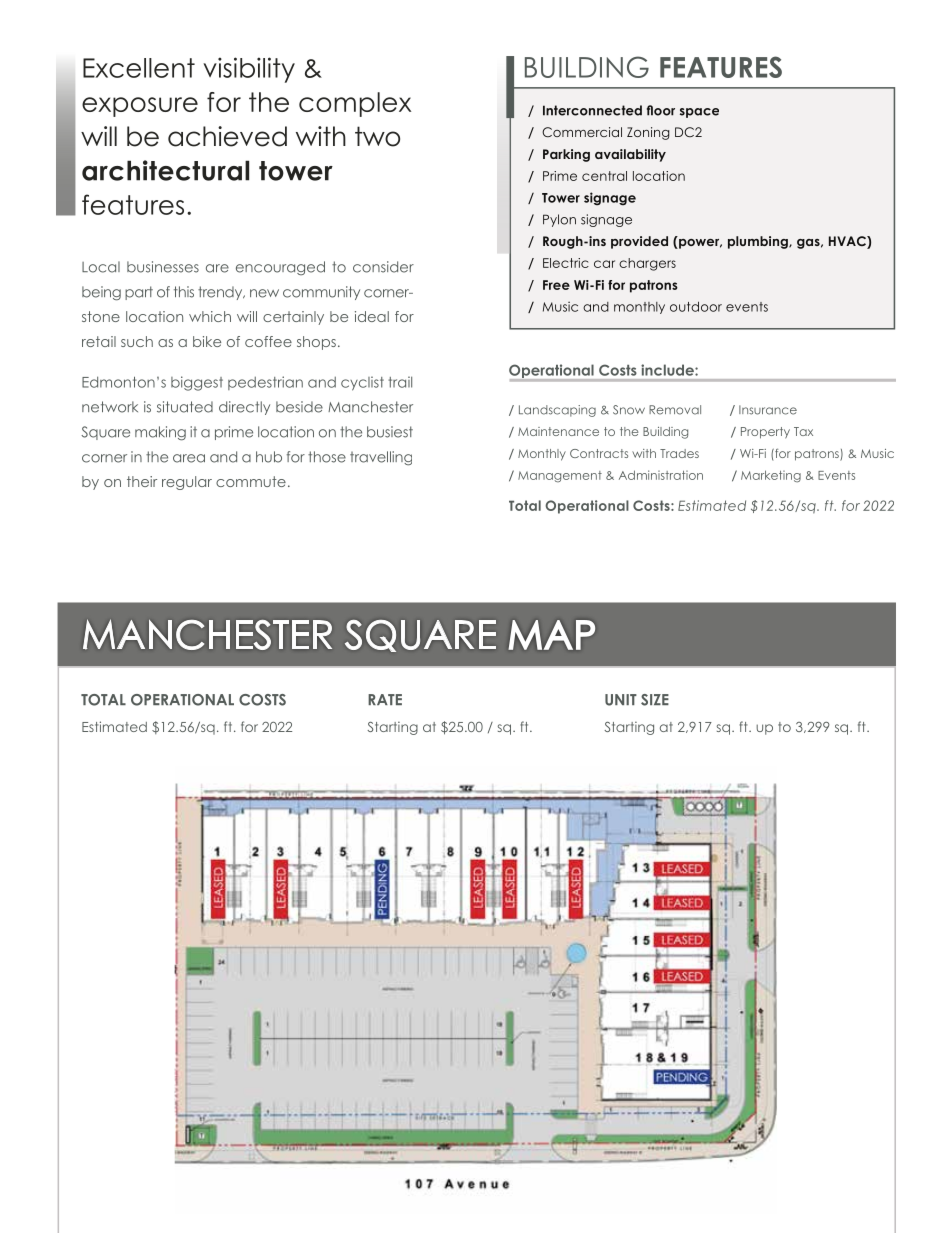 The image size is (952, 1233). Describe the element at coordinates (552, 635) in the document. I see `MAP` at that location.
